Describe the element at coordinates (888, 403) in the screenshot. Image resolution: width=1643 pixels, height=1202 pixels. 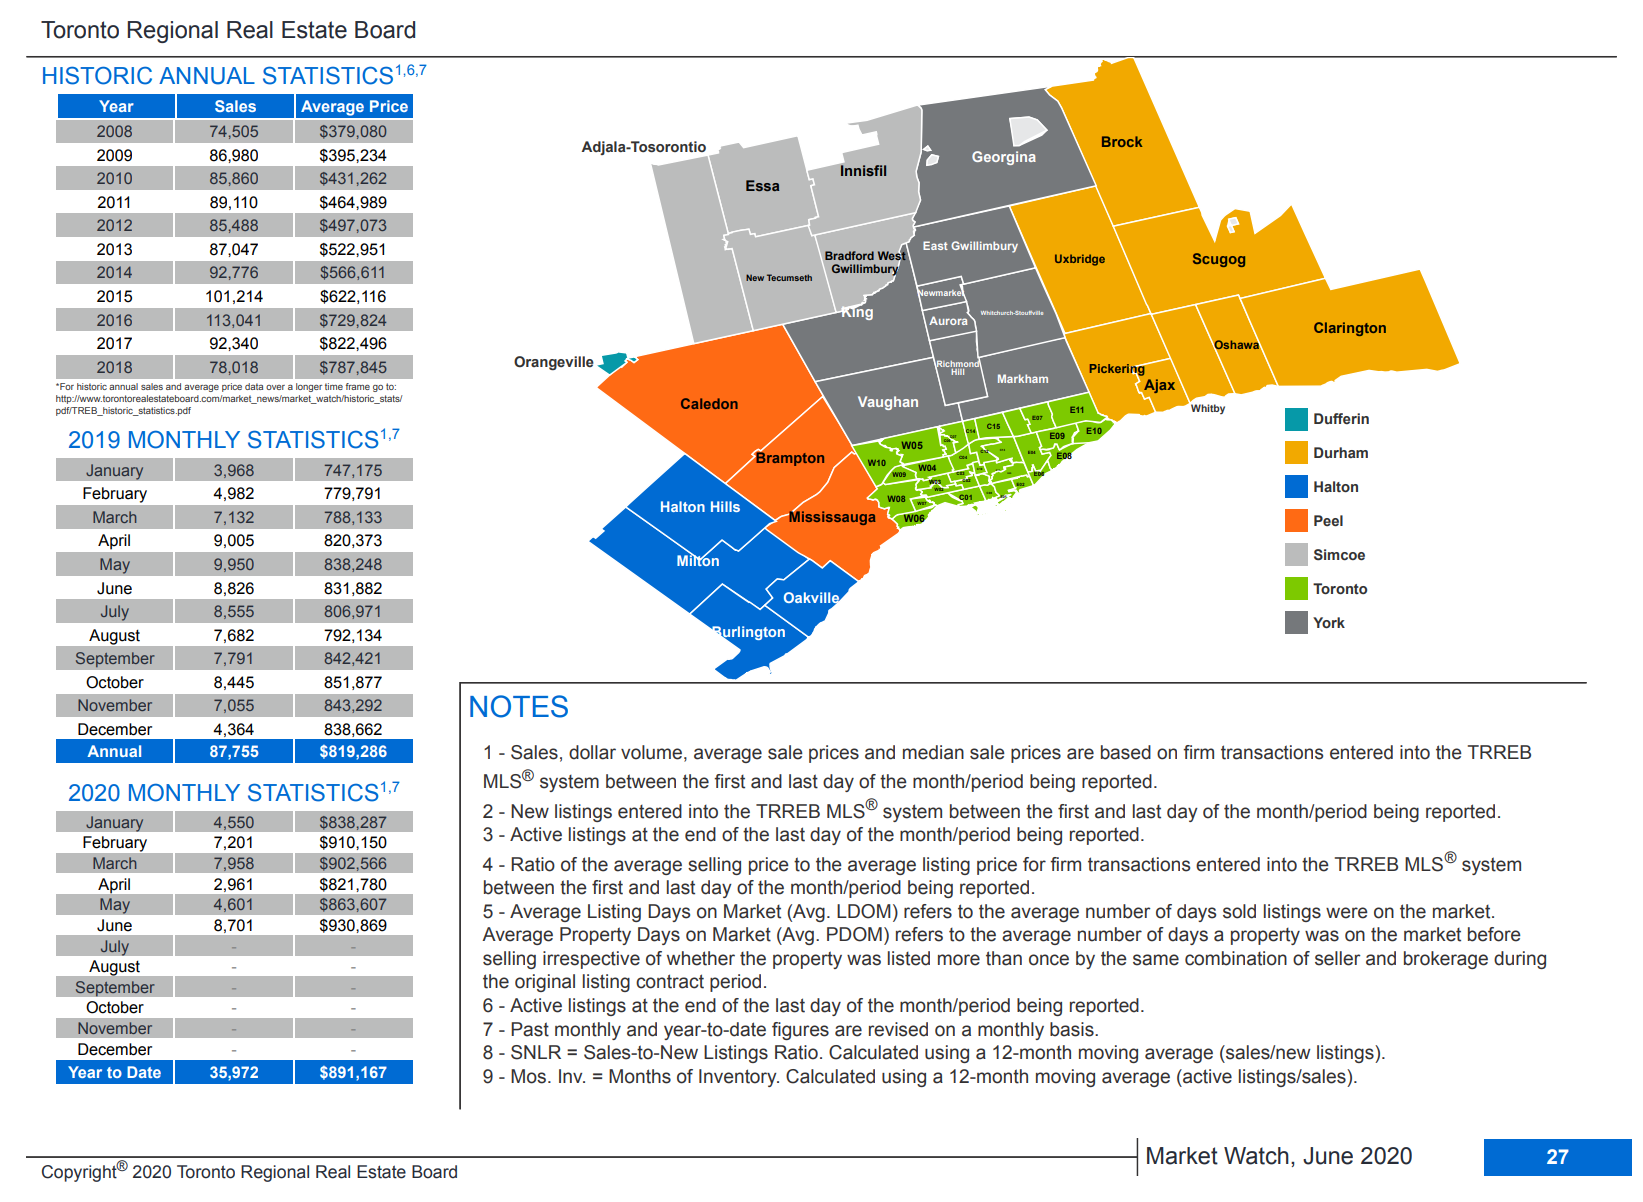
I see `Vaughan` at that location.
